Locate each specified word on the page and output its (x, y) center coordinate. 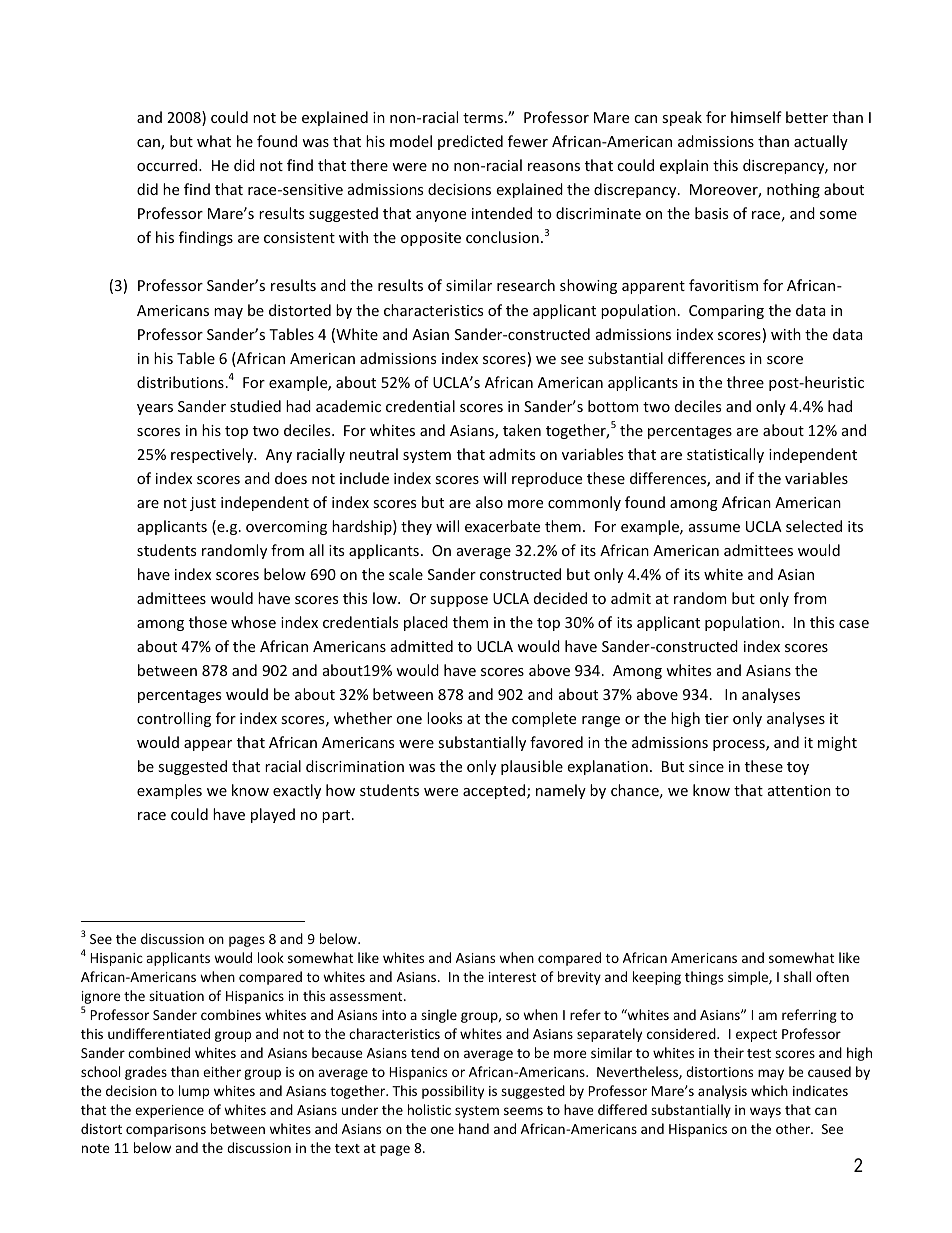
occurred (168, 165)
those (208, 622)
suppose (459, 601)
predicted (470, 142)
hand (474, 1128)
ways (765, 1112)
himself (756, 117)
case (854, 624)
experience (169, 1111)
